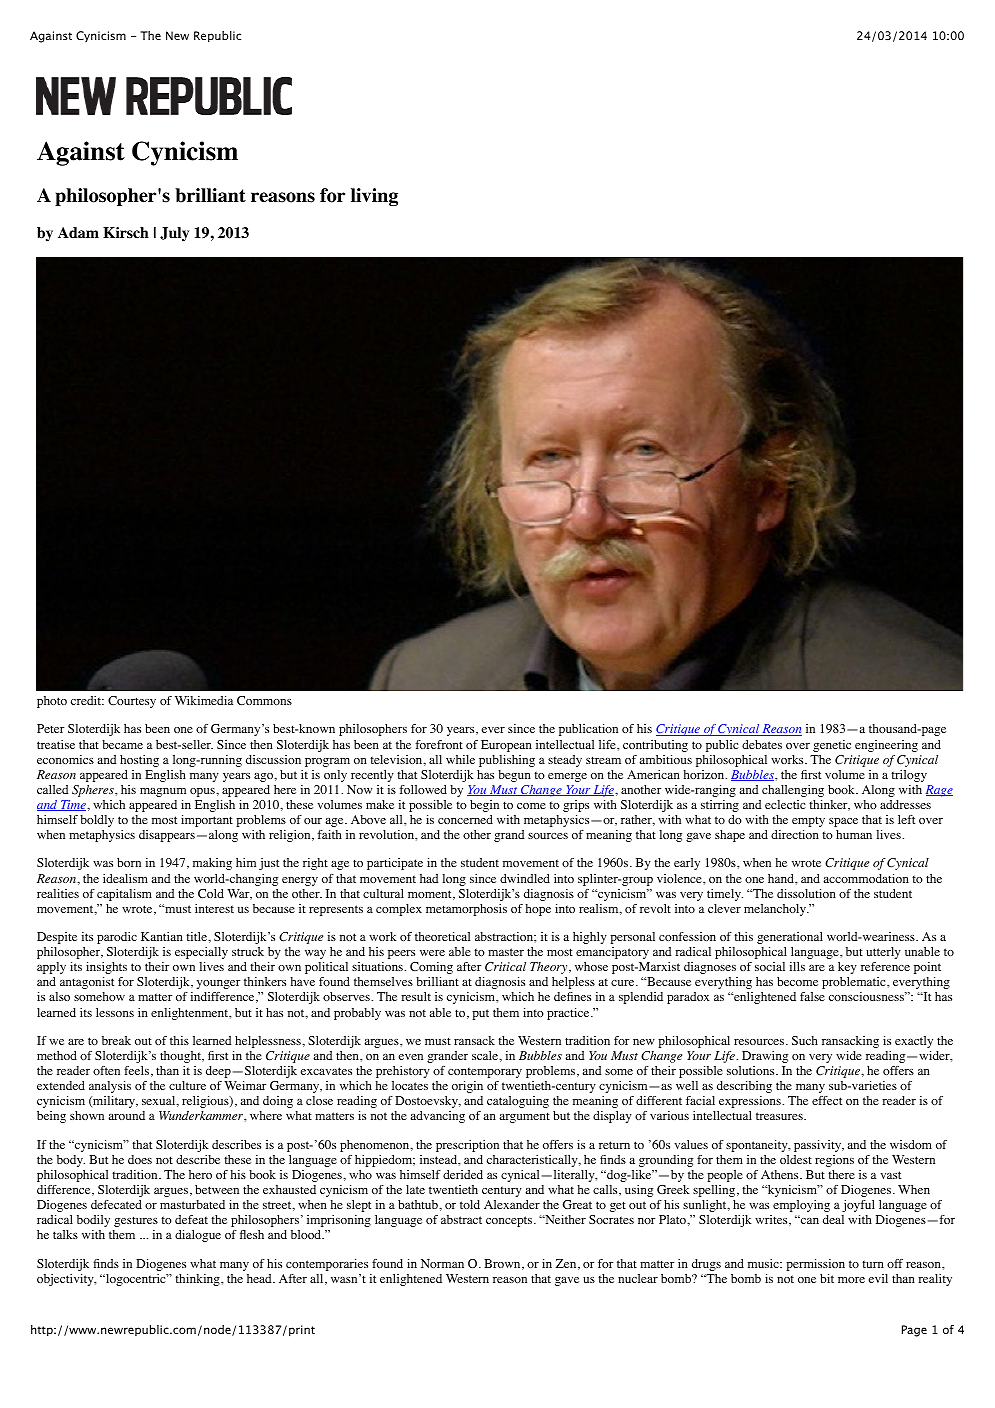 This page has width=995, height=1408. I want to click on living, so click(374, 197).
